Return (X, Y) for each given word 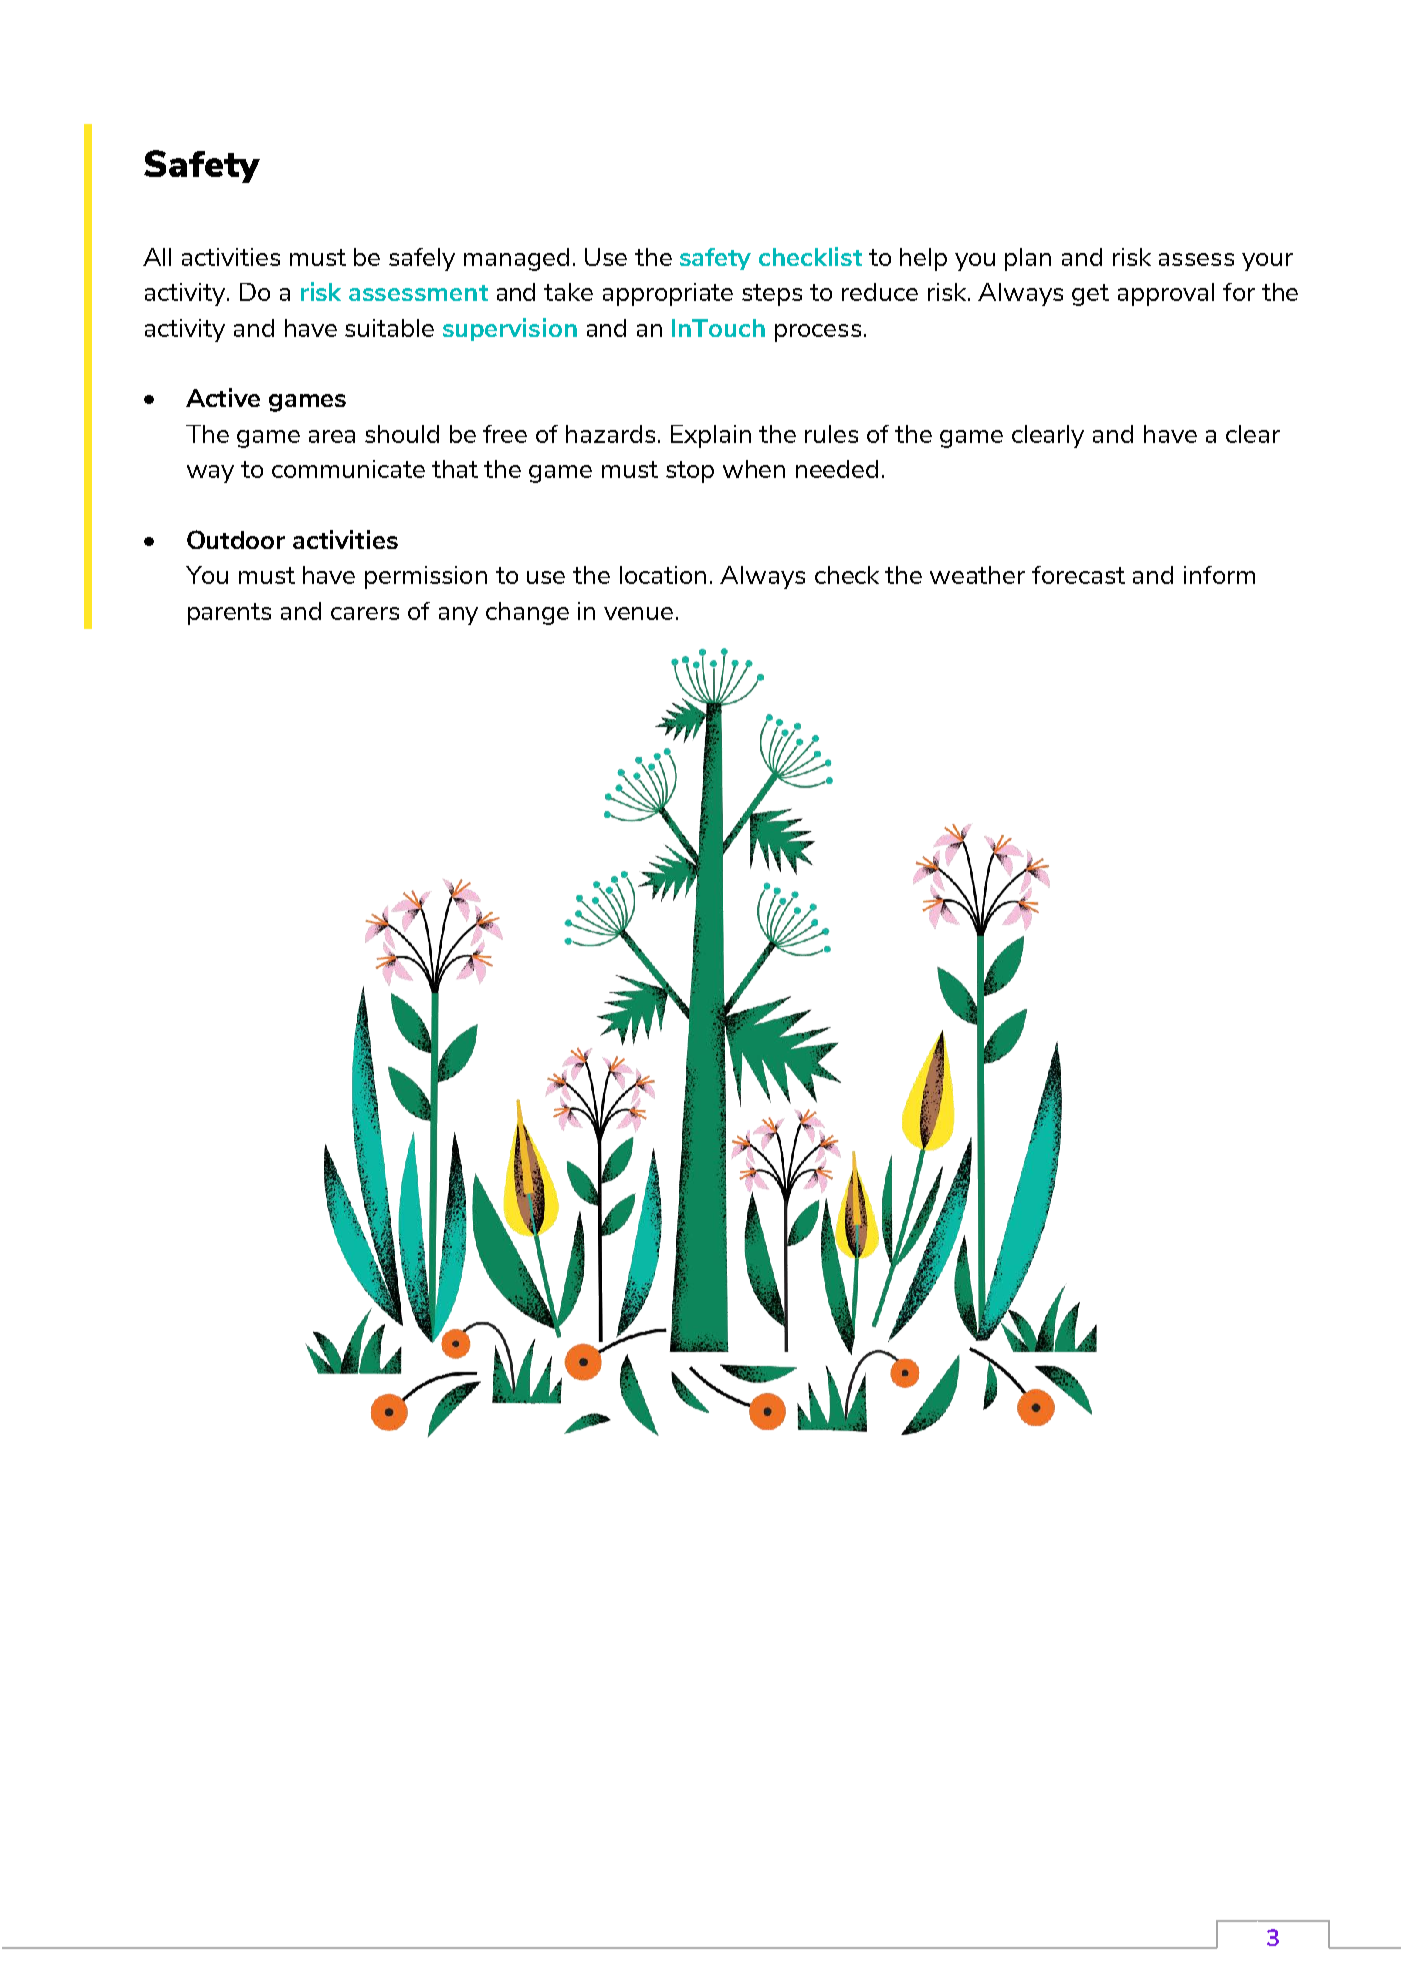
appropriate (668, 294)
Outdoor (236, 539)
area (332, 436)
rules (831, 434)
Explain (711, 436)
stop (690, 472)
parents (229, 614)
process (818, 333)
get (1090, 295)
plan (1028, 259)
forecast (1078, 575)
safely (422, 259)
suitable (389, 328)
